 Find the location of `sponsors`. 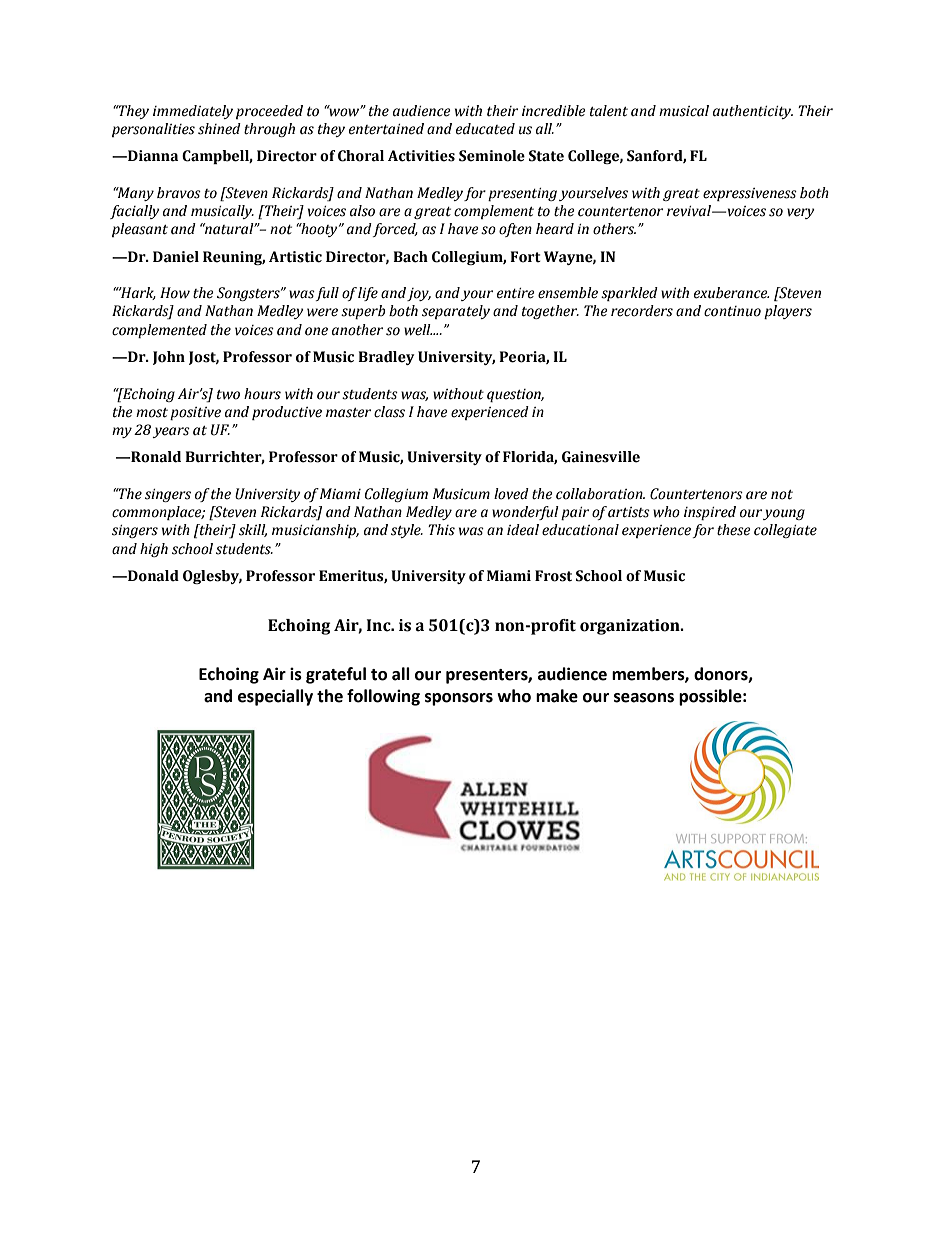

sponsors is located at coordinates (459, 699).
